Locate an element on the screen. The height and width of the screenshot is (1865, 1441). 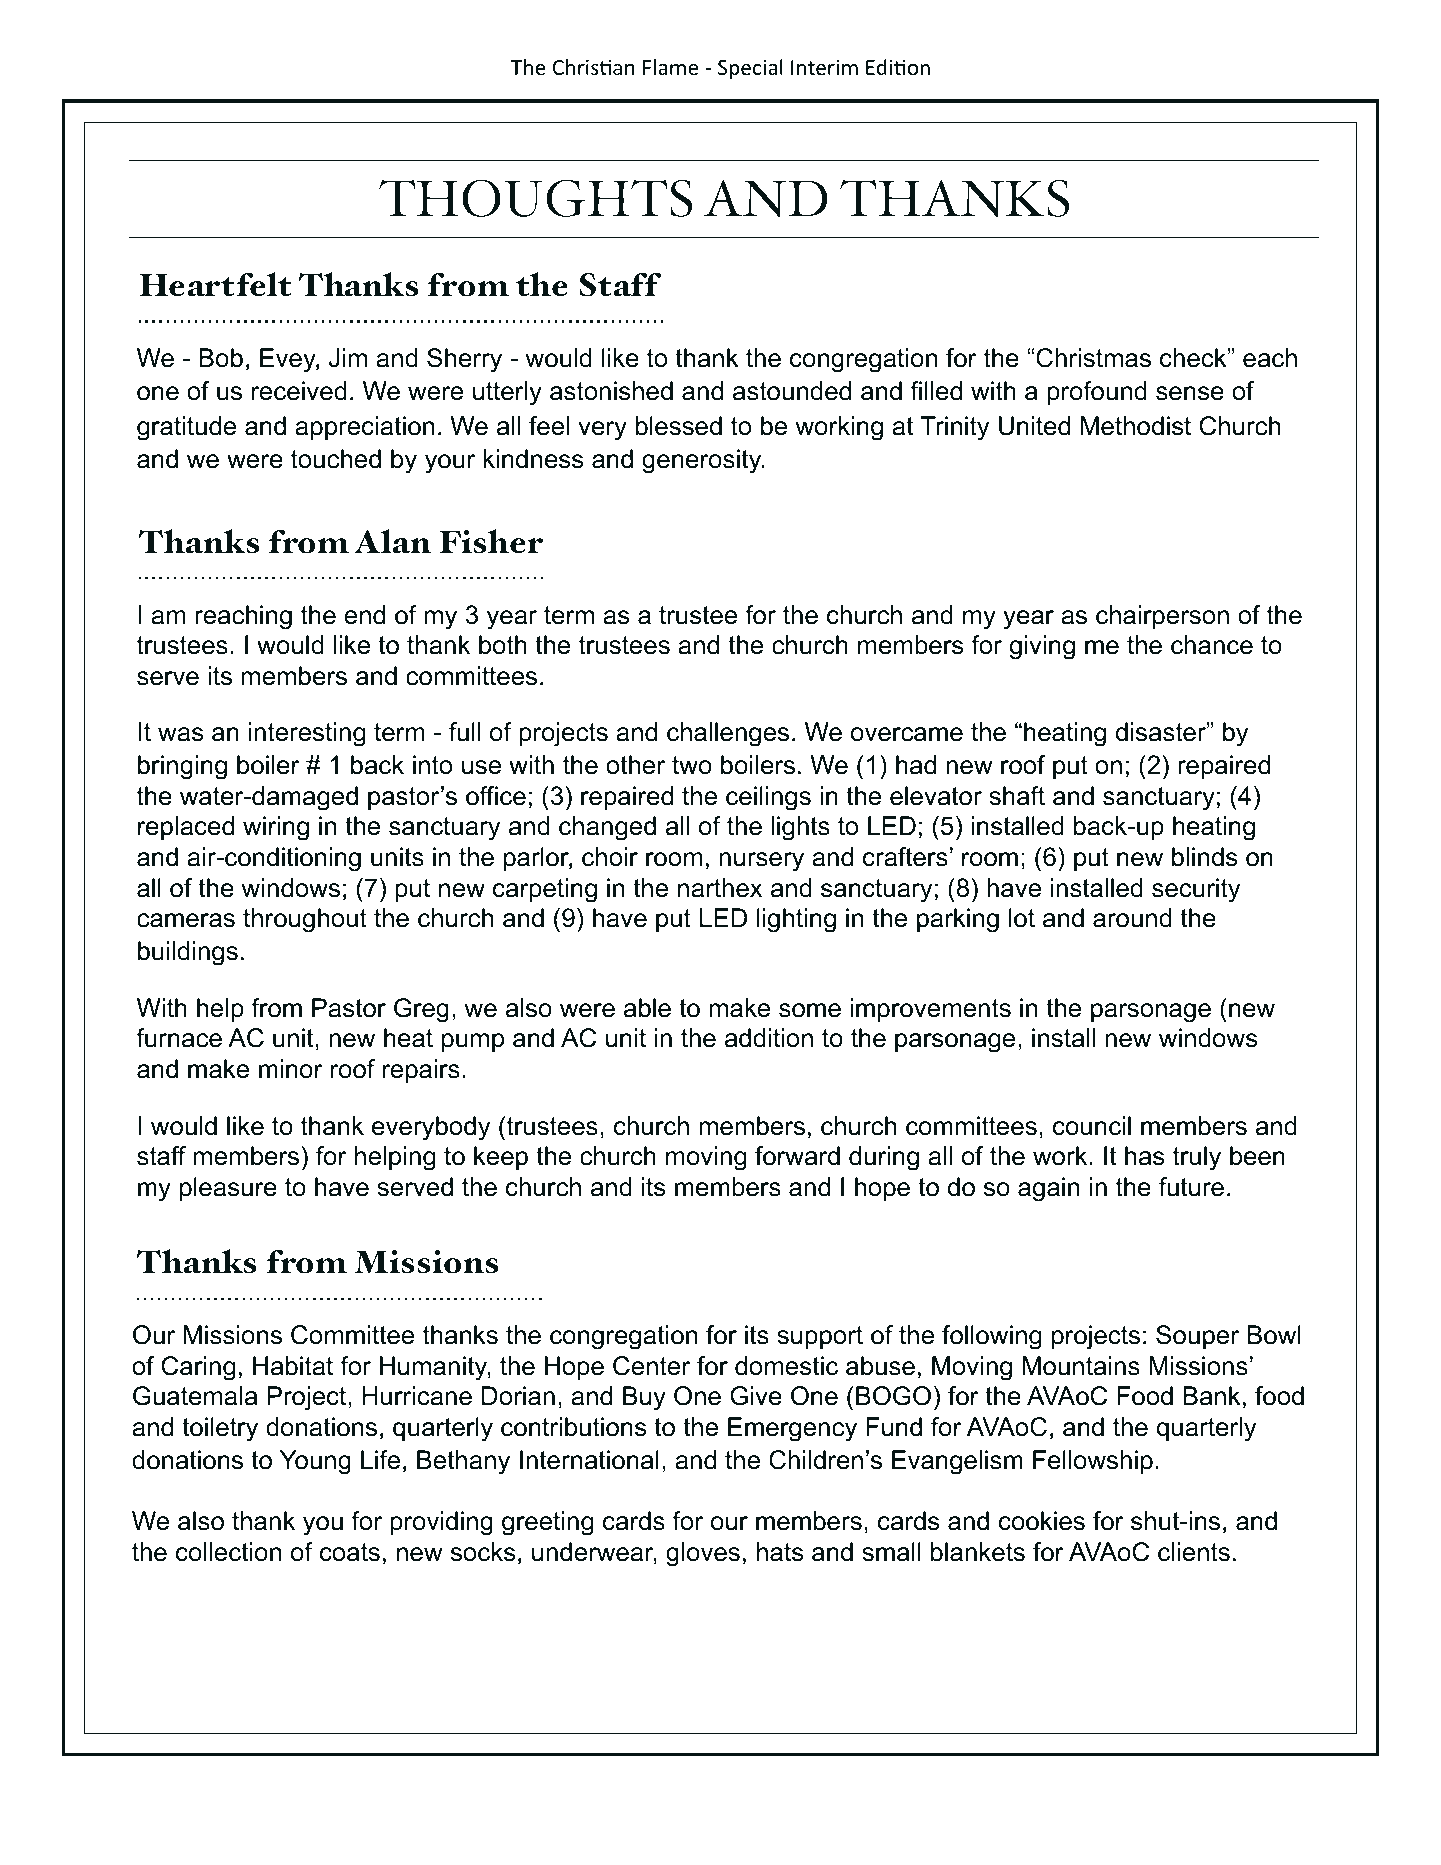
generosity is located at coordinates (703, 461).
